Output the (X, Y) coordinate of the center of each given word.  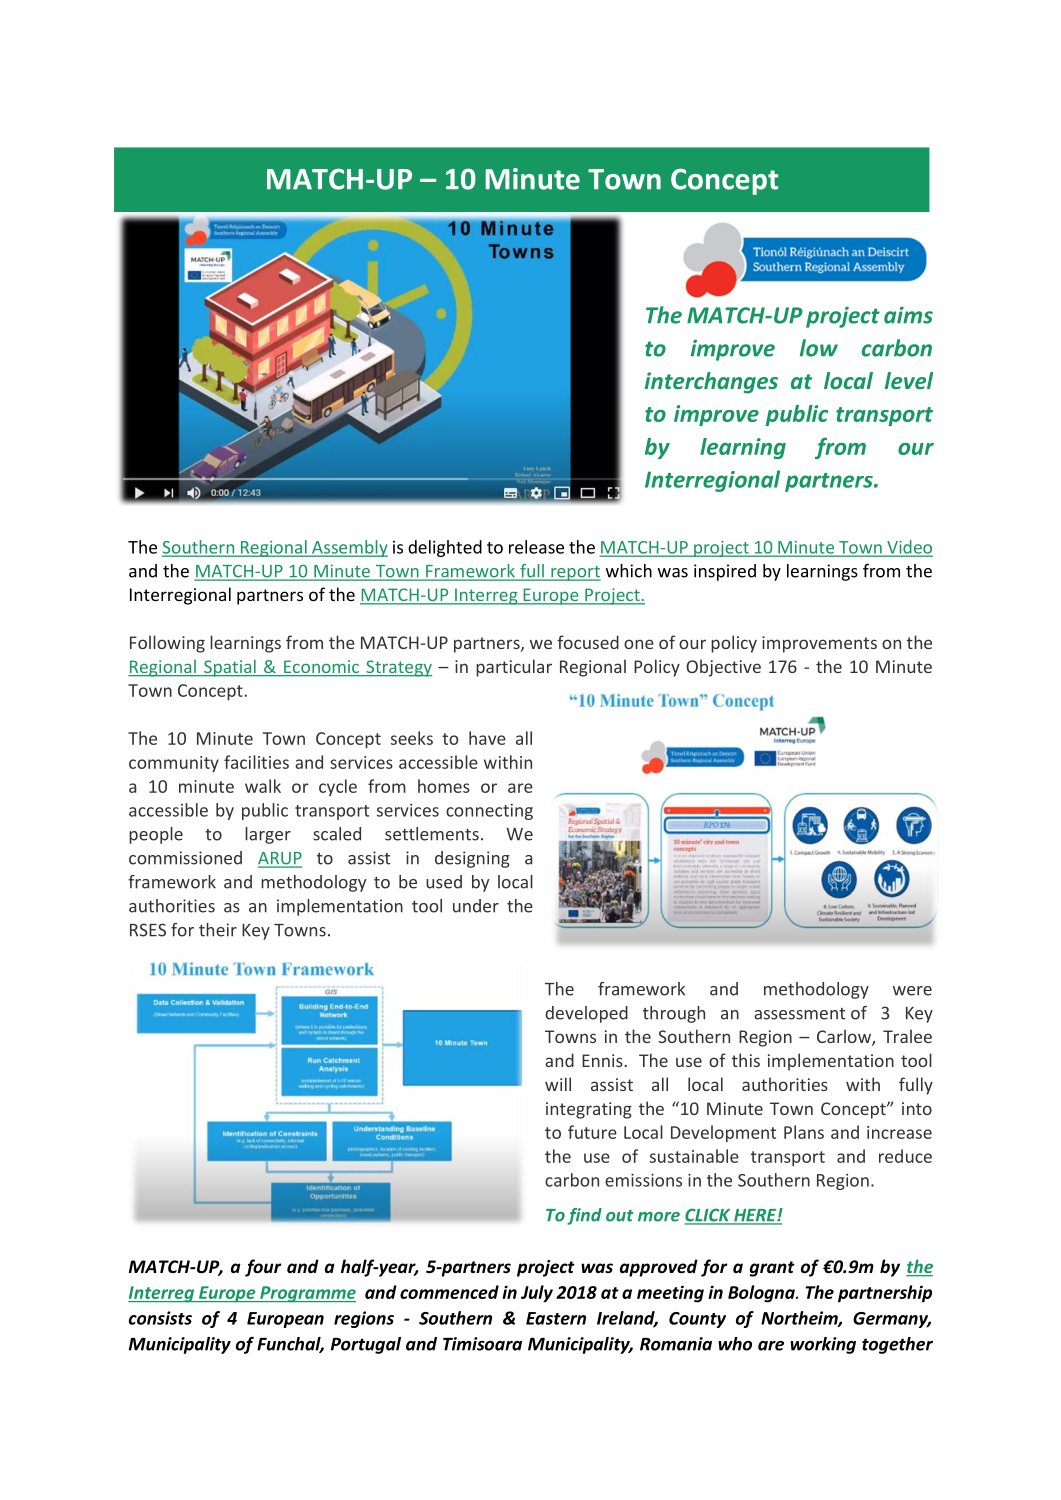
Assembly (349, 548)
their (218, 930)
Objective (723, 668)
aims (908, 315)
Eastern (556, 1318)
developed (586, 1014)
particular (514, 668)
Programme (307, 1294)
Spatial (230, 668)
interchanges (711, 383)
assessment (799, 1014)
